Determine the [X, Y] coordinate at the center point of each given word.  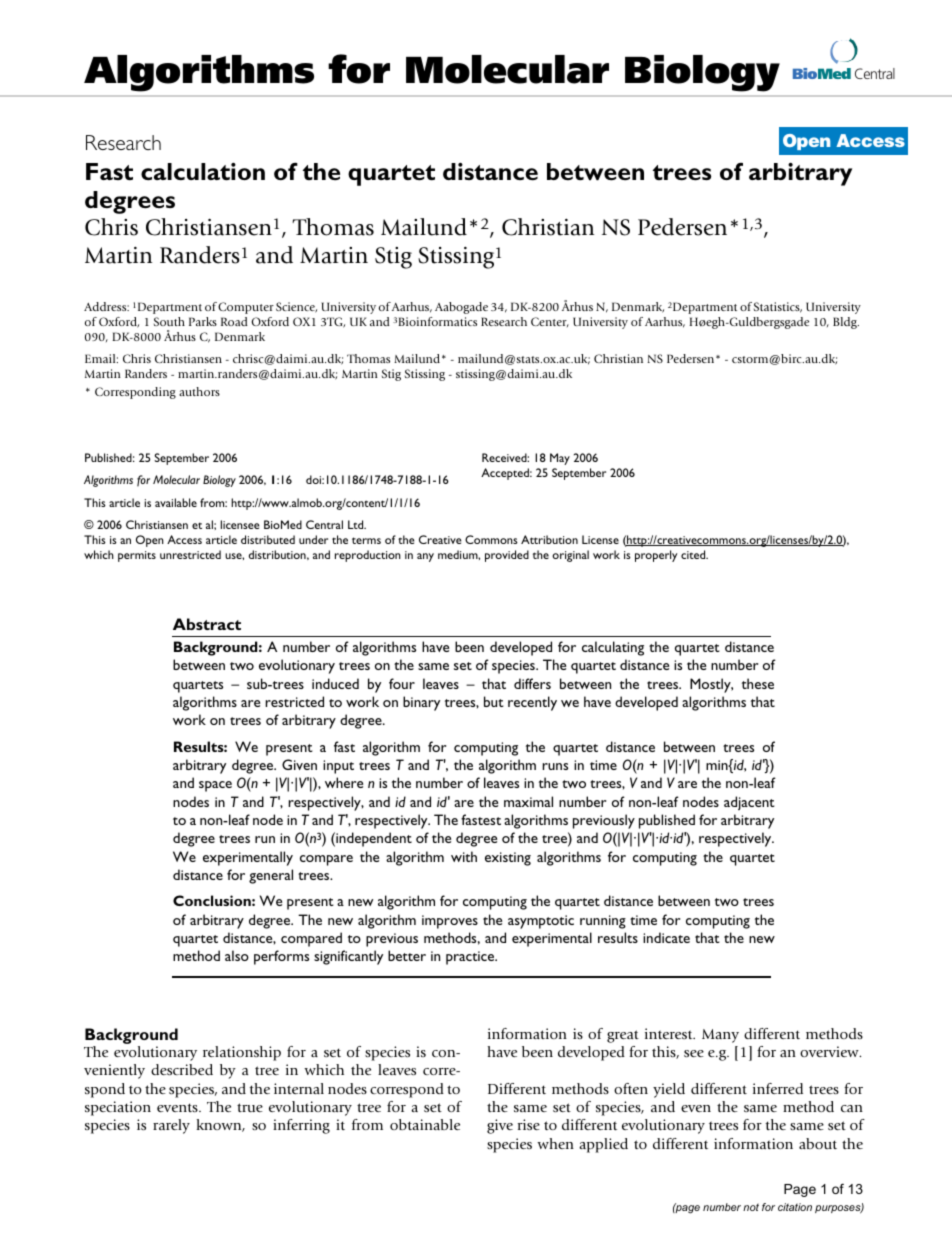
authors [199, 391]
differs [532, 683]
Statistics [778, 307]
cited [694, 554]
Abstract [207, 624]
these [758, 683]
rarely [171, 1126]
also [237, 955]
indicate [666, 937]
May [560, 459]
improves [450, 922]
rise [529, 1124]
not [751, 1207]
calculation [203, 172]
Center [550, 322]
